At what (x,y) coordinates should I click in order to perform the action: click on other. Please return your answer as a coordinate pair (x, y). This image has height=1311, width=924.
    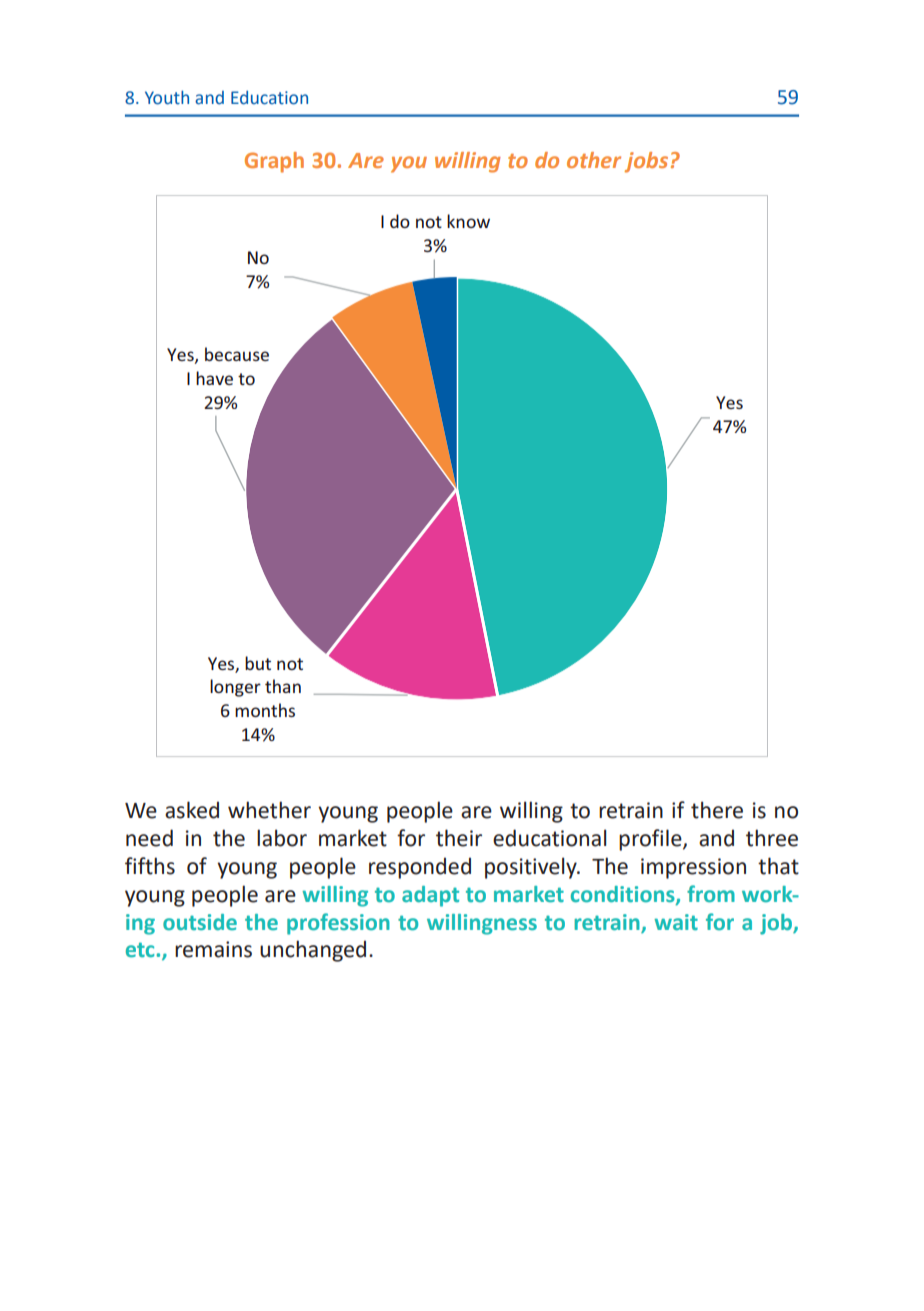
    Looking at the image, I should click on (594, 160).
